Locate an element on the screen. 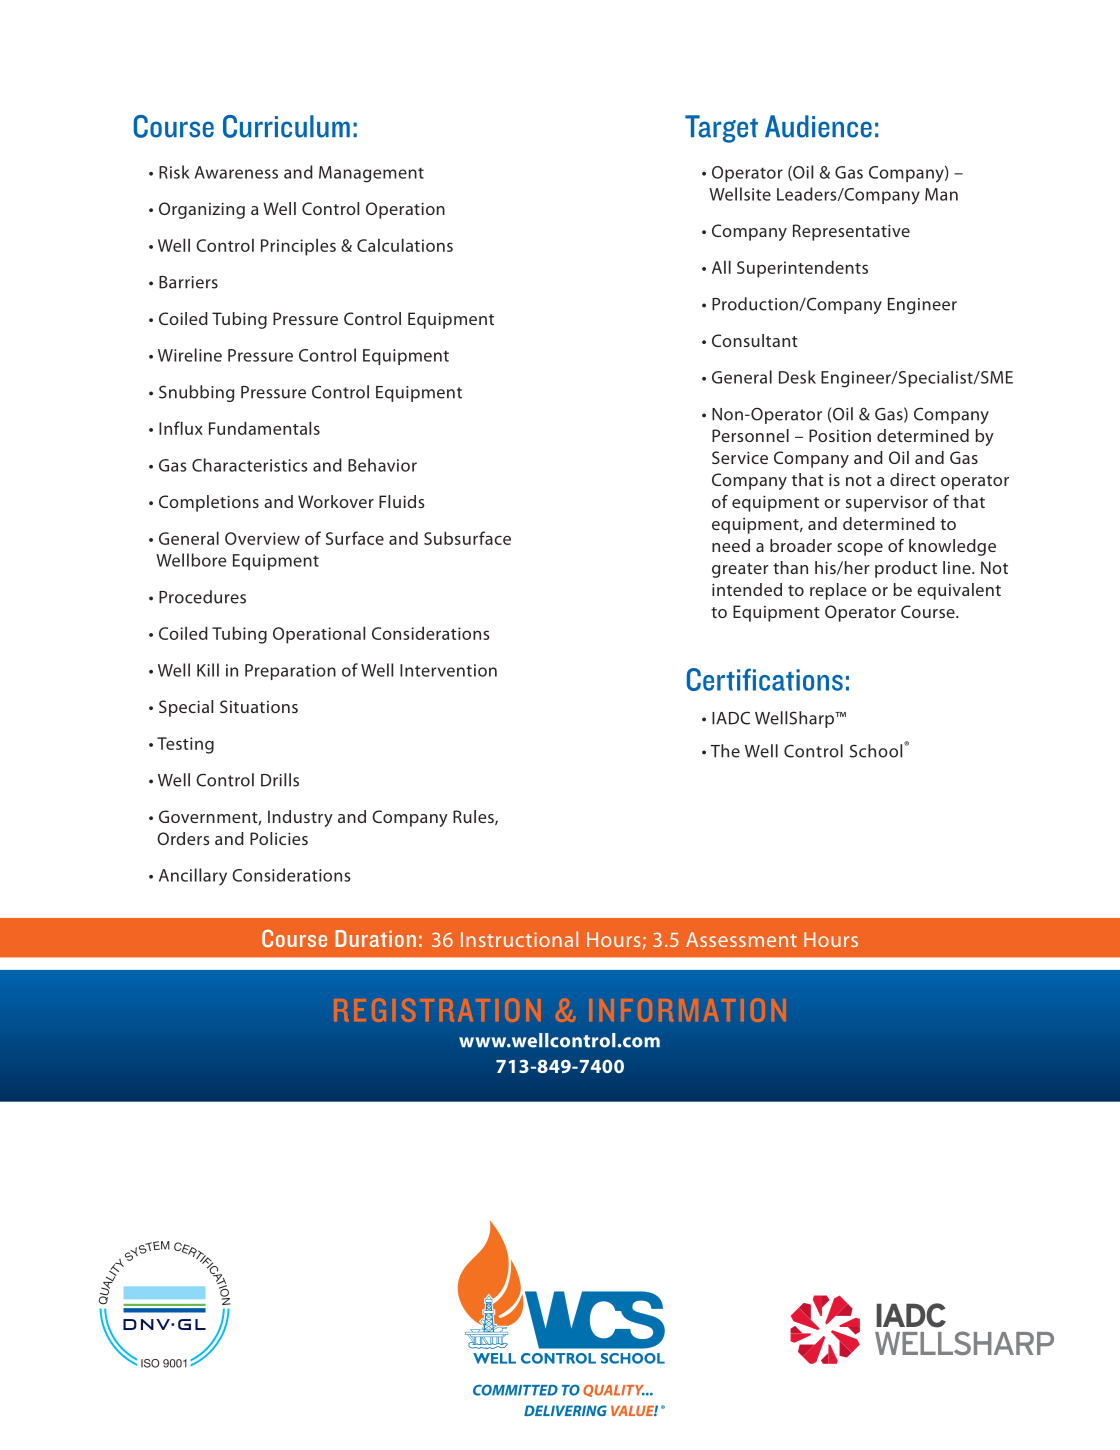  Audience is located at coordinates (818, 126).
